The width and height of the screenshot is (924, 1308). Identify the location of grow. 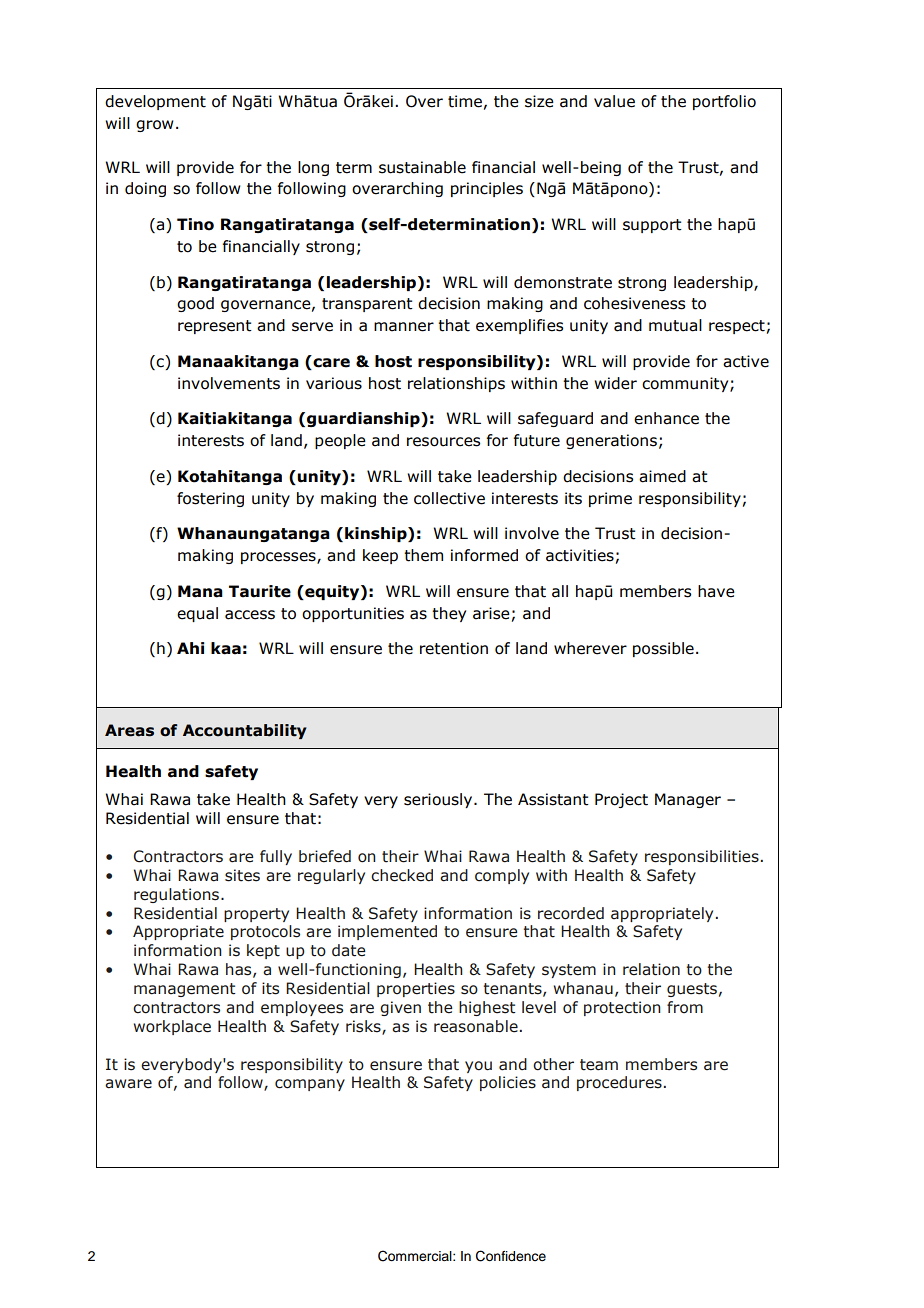
(155, 126).
